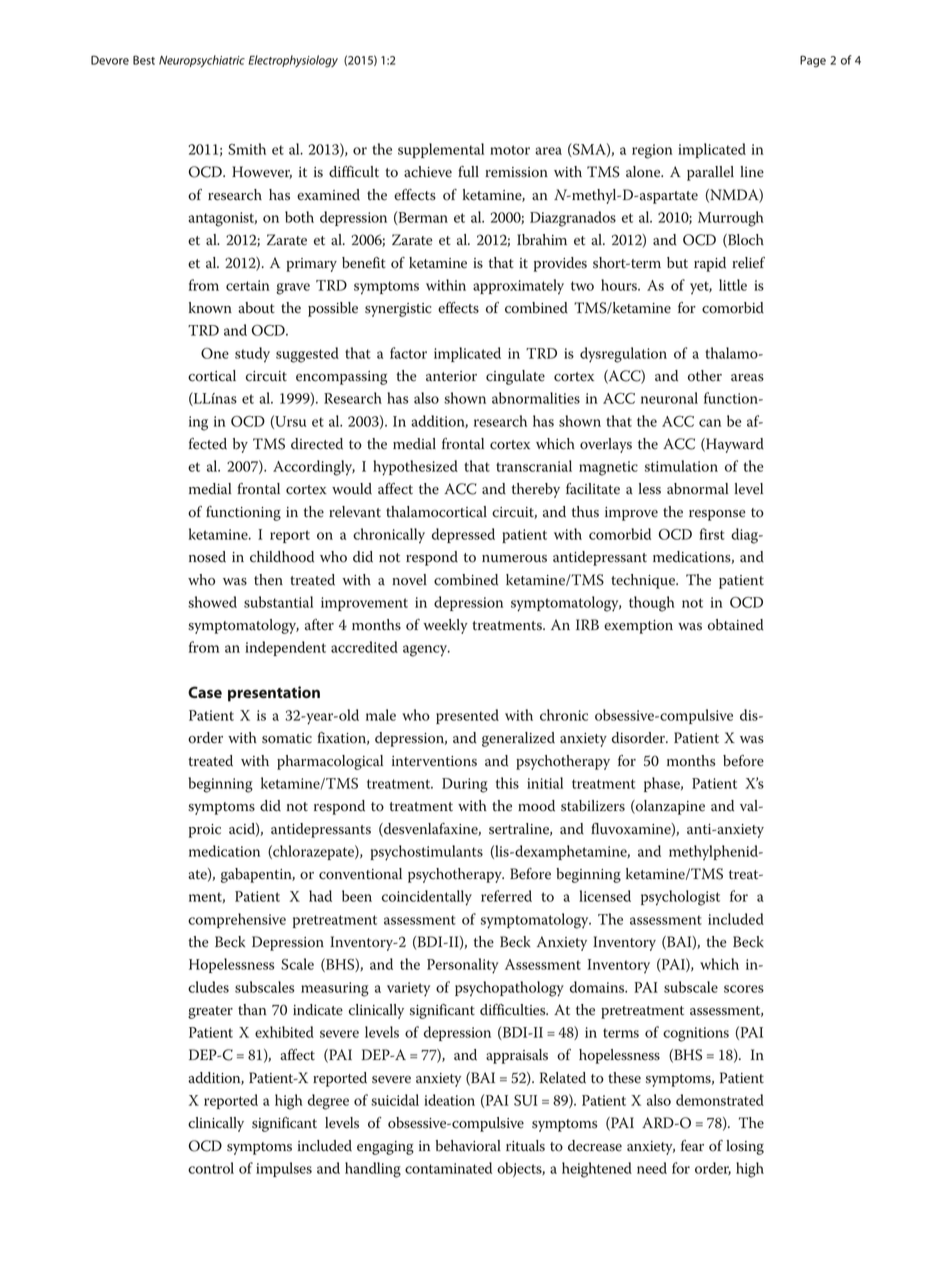  I want to click on showed, so click(212, 602).
